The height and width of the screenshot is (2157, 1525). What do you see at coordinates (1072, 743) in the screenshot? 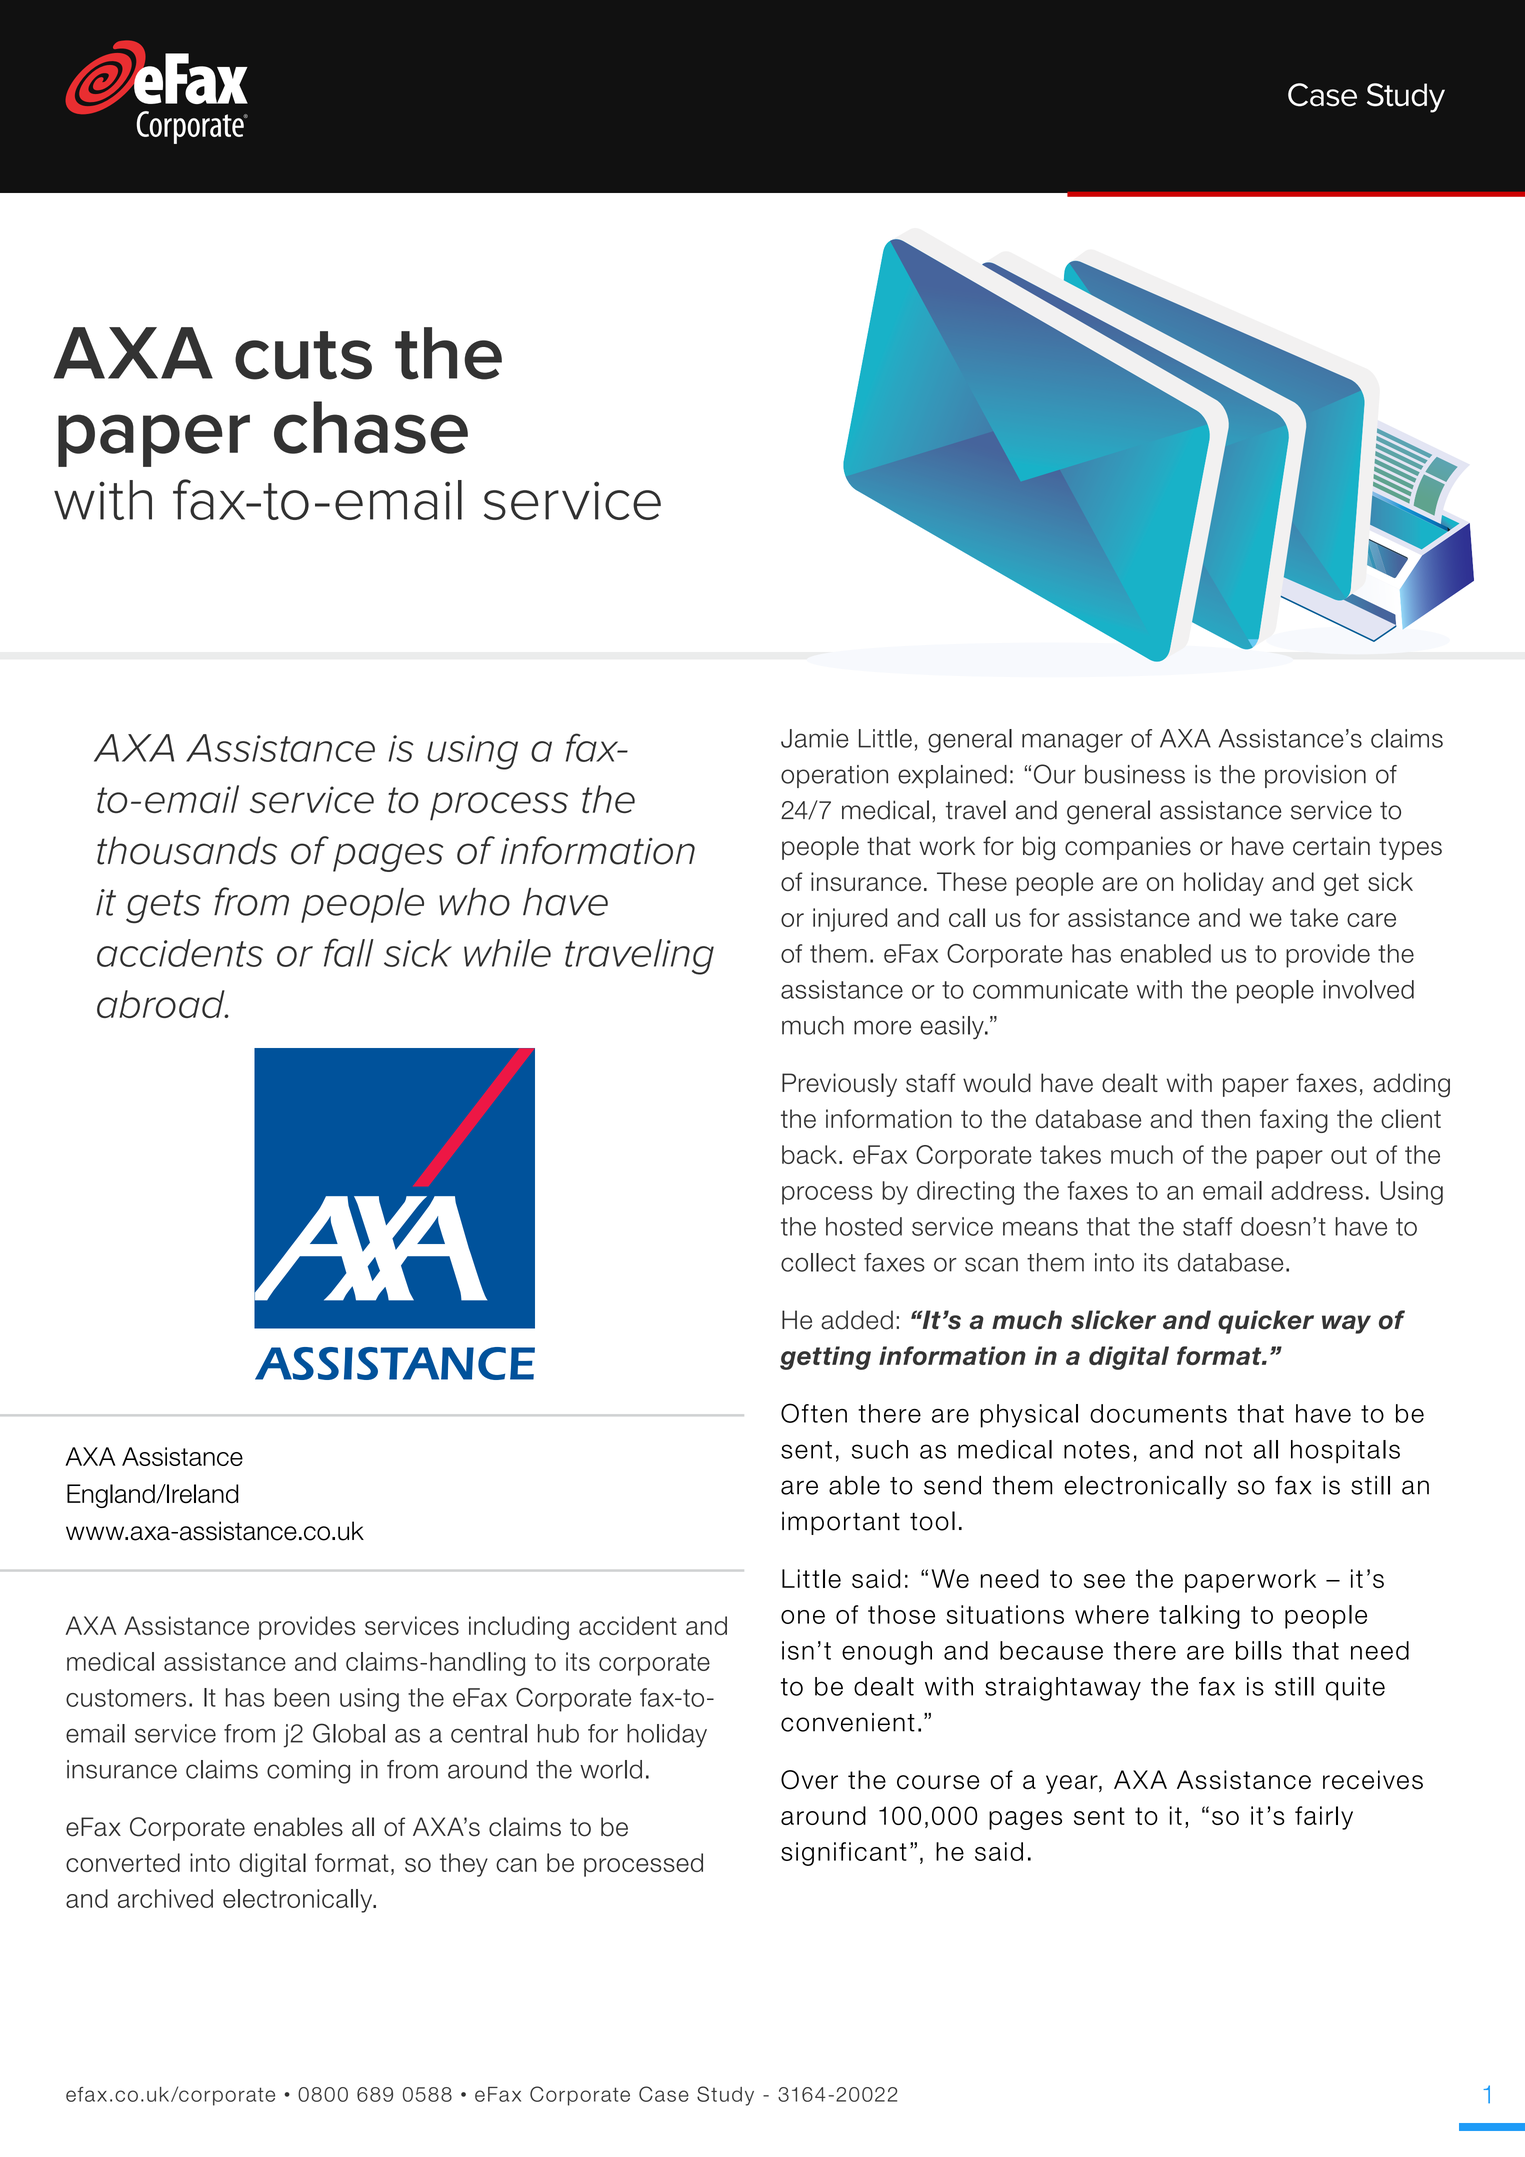
I see `manager` at bounding box center [1072, 743].
